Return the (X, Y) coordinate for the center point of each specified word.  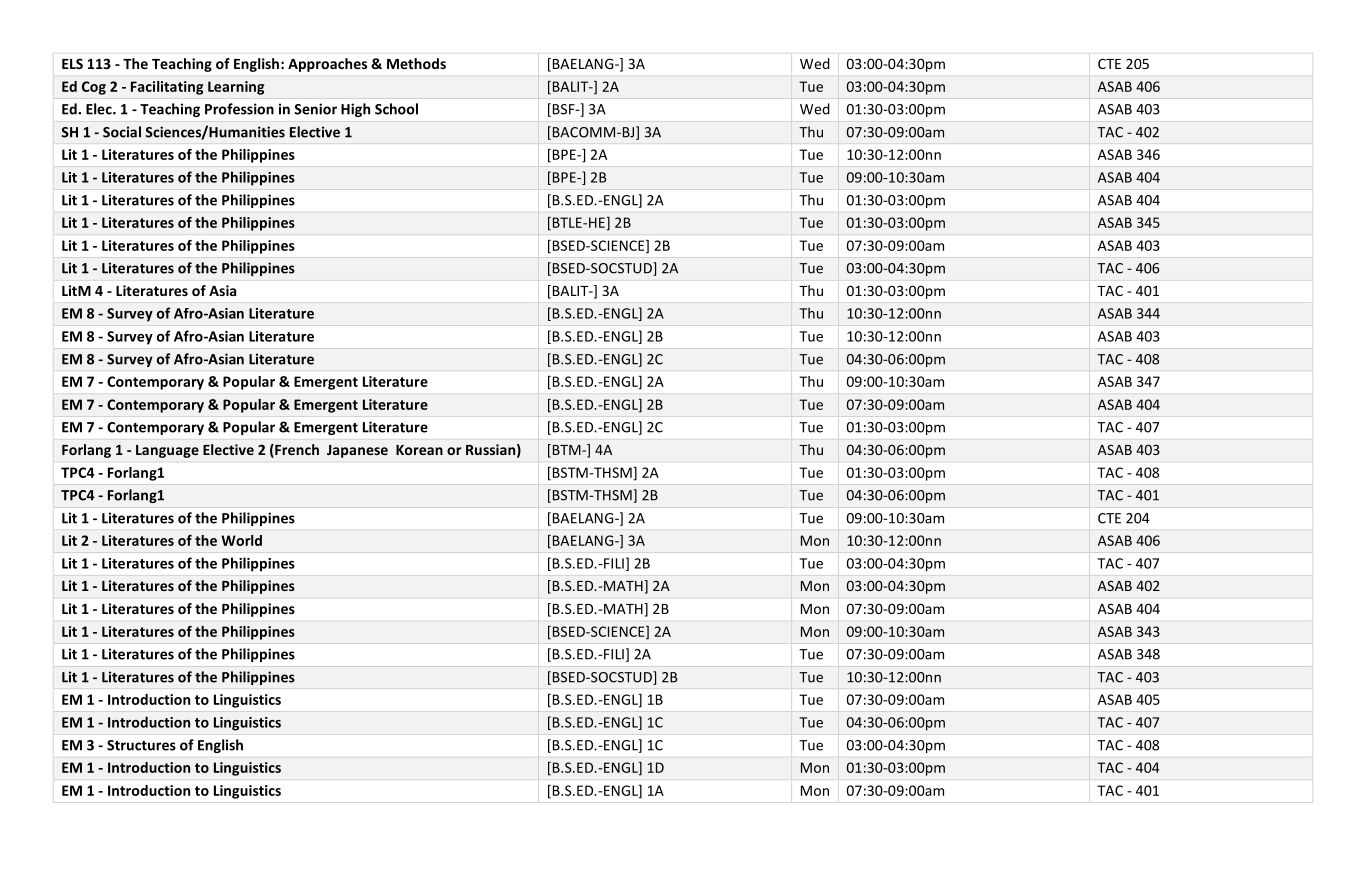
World (241, 540)
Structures (141, 745)
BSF (563, 110)
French (296, 451)
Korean (419, 450)
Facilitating (167, 88)
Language (167, 451)
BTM (566, 450)
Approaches (327, 65)
